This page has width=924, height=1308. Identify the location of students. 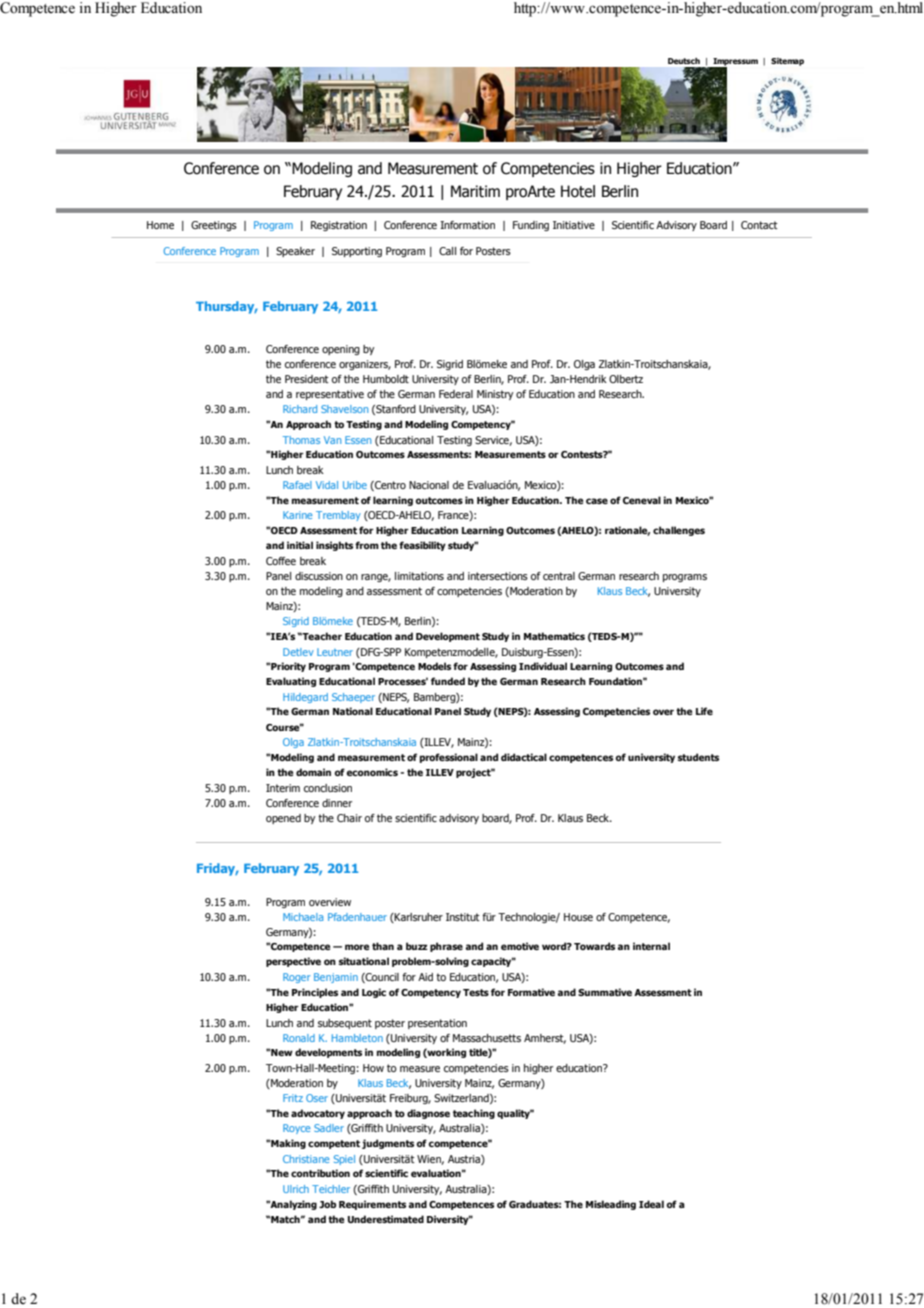
(698, 757).
